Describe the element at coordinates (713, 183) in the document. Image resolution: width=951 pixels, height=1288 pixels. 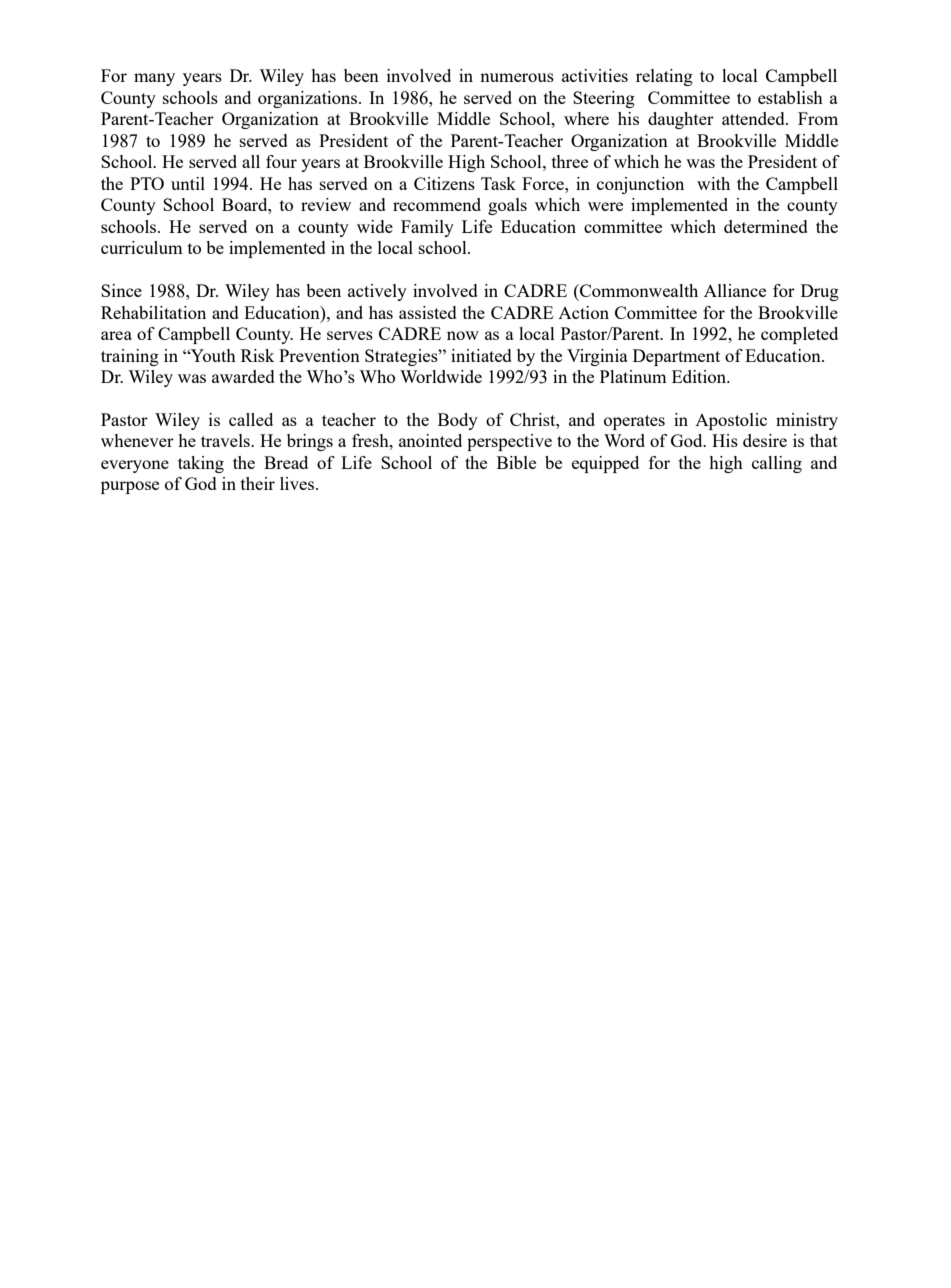
I see `with` at that location.
